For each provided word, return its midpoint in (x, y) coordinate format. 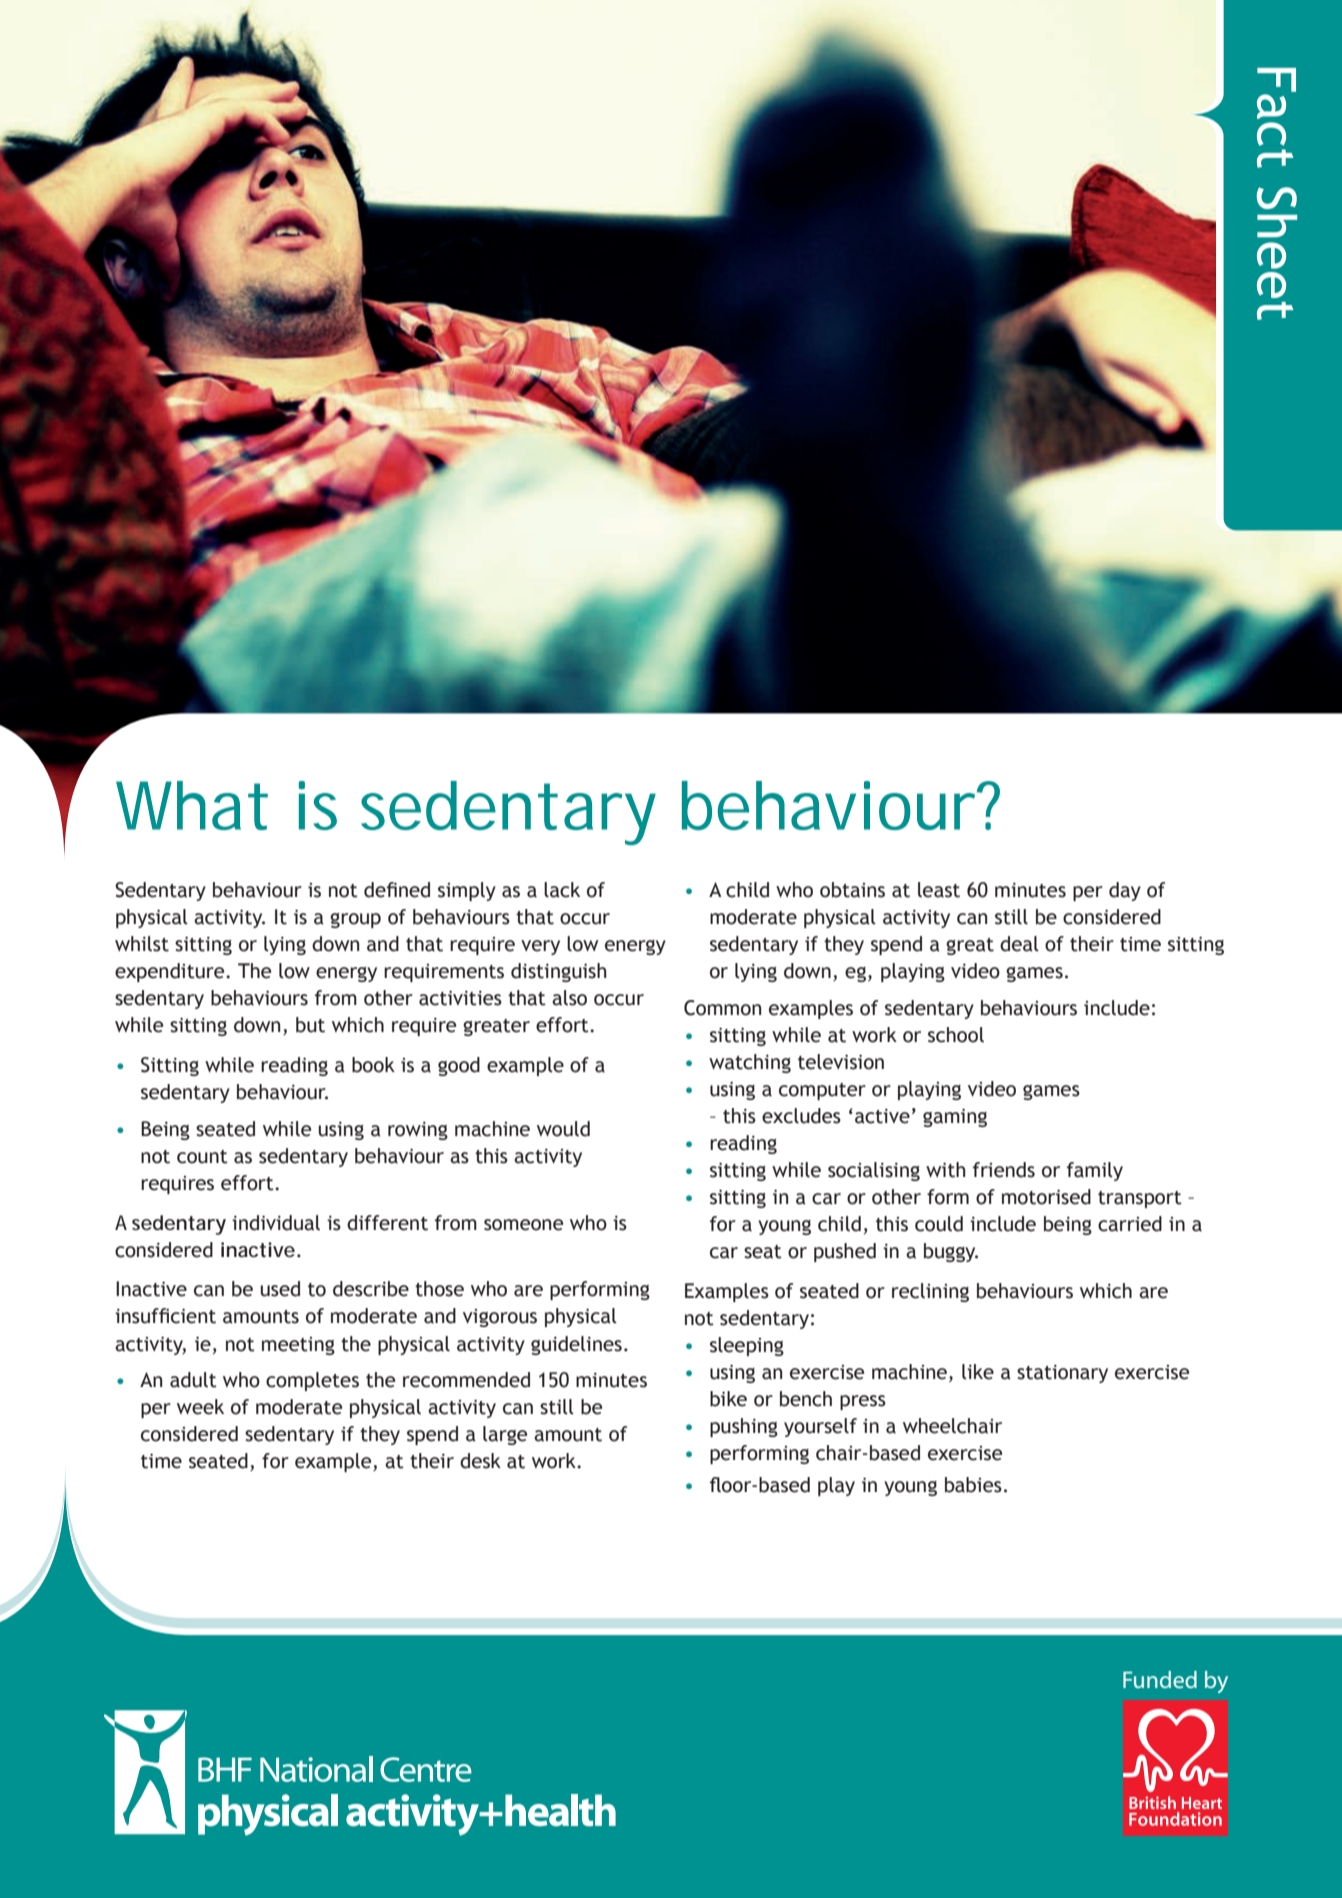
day (1125, 891)
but (310, 1025)
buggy (951, 1252)
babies (973, 1485)
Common (722, 1008)
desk (480, 1461)
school (956, 1035)
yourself (820, 1427)
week (200, 1407)
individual (276, 1223)
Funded (1160, 1679)
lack (562, 890)
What (192, 805)
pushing (744, 1427)
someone (523, 1225)
